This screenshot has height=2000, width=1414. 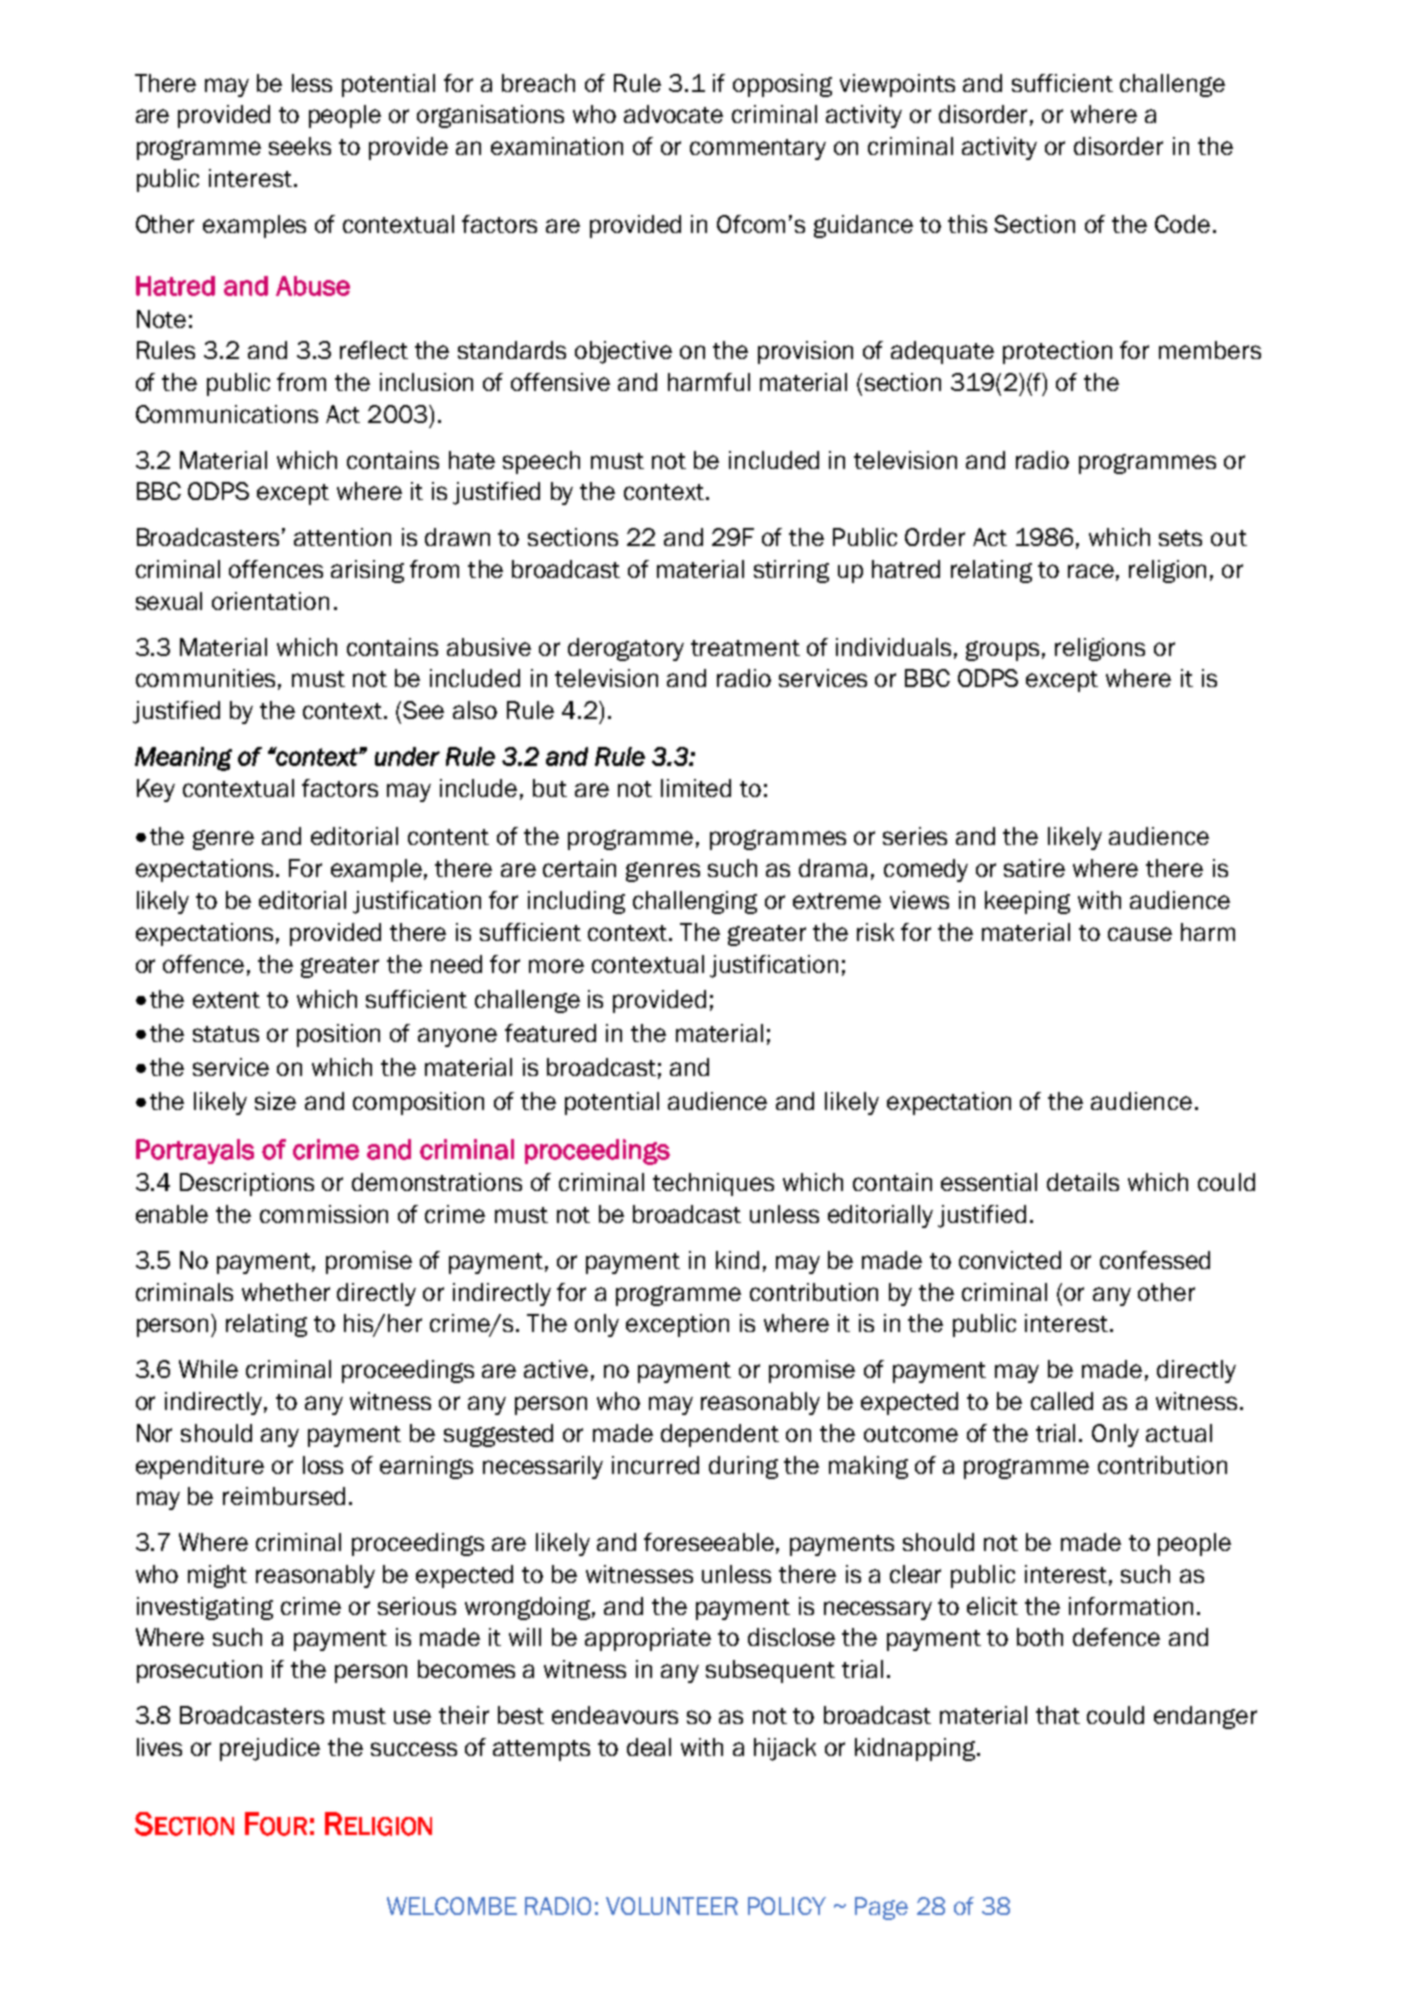 I want to click on advocate, so click(x=673, y=114).
